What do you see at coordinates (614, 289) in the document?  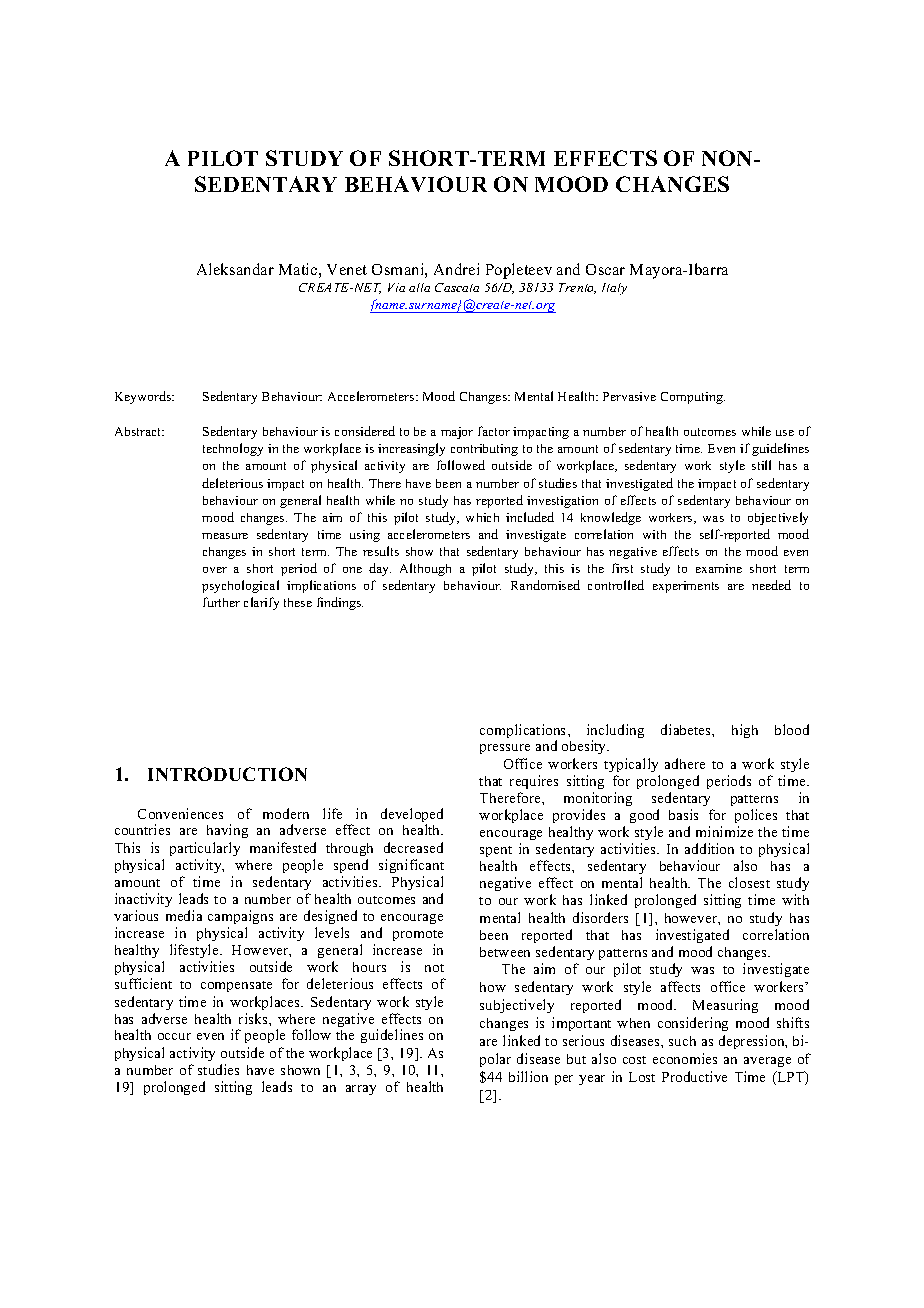 I see `Italy` at bounding box center [614, 289].
